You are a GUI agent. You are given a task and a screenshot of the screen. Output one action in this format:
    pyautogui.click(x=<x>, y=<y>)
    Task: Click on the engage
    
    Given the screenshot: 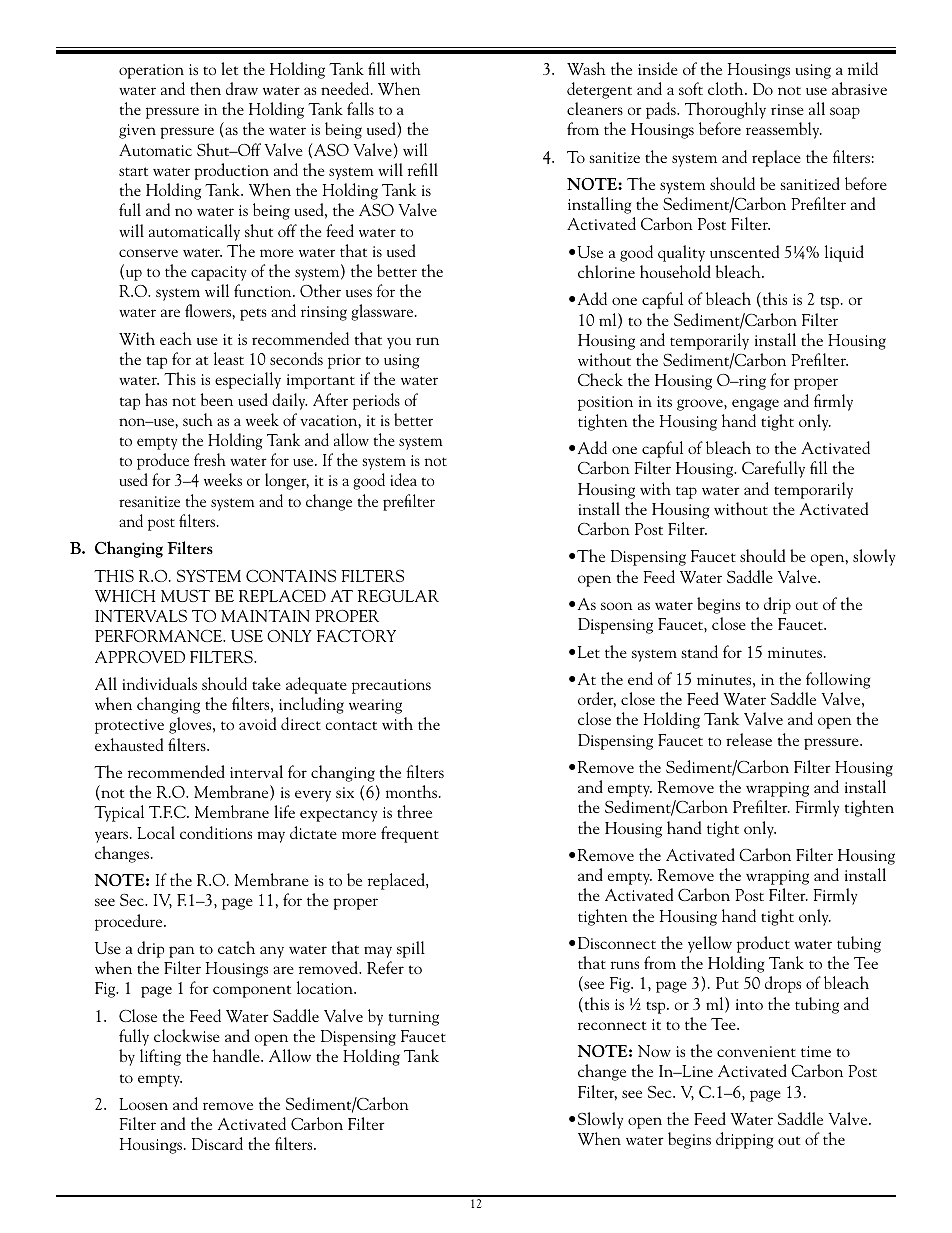 What is the action you would take?
    pyautogui.click(x=755, y=405)
